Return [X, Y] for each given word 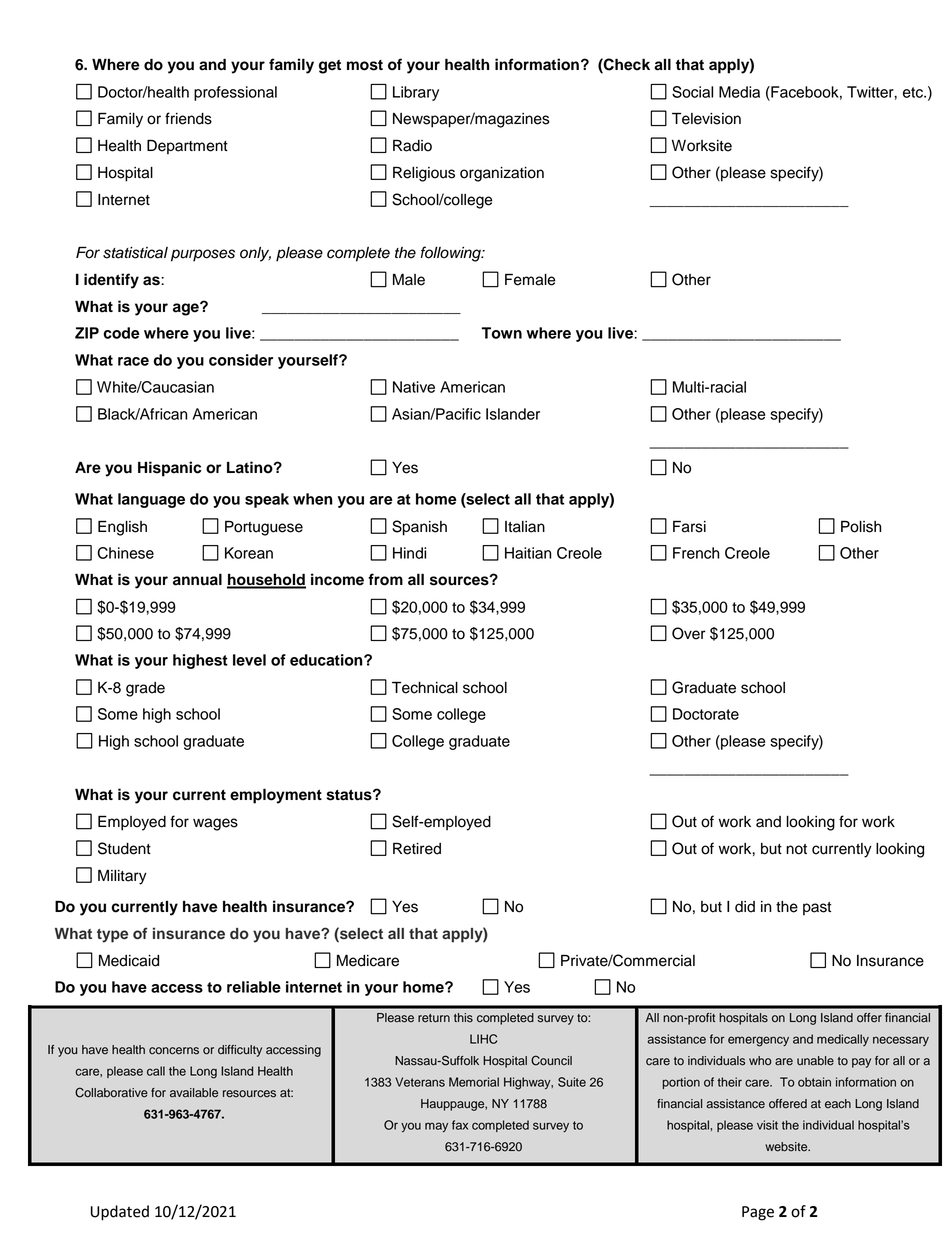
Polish [861, 526]
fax [460, 1125]
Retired [417, 848]
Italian [525, 527]
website [787, 1147]
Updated [120, 1213]
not [796, 849]
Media [739, 92]
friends [188, 118]
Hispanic [169, 469]
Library [416, 93]
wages [215, 824]
